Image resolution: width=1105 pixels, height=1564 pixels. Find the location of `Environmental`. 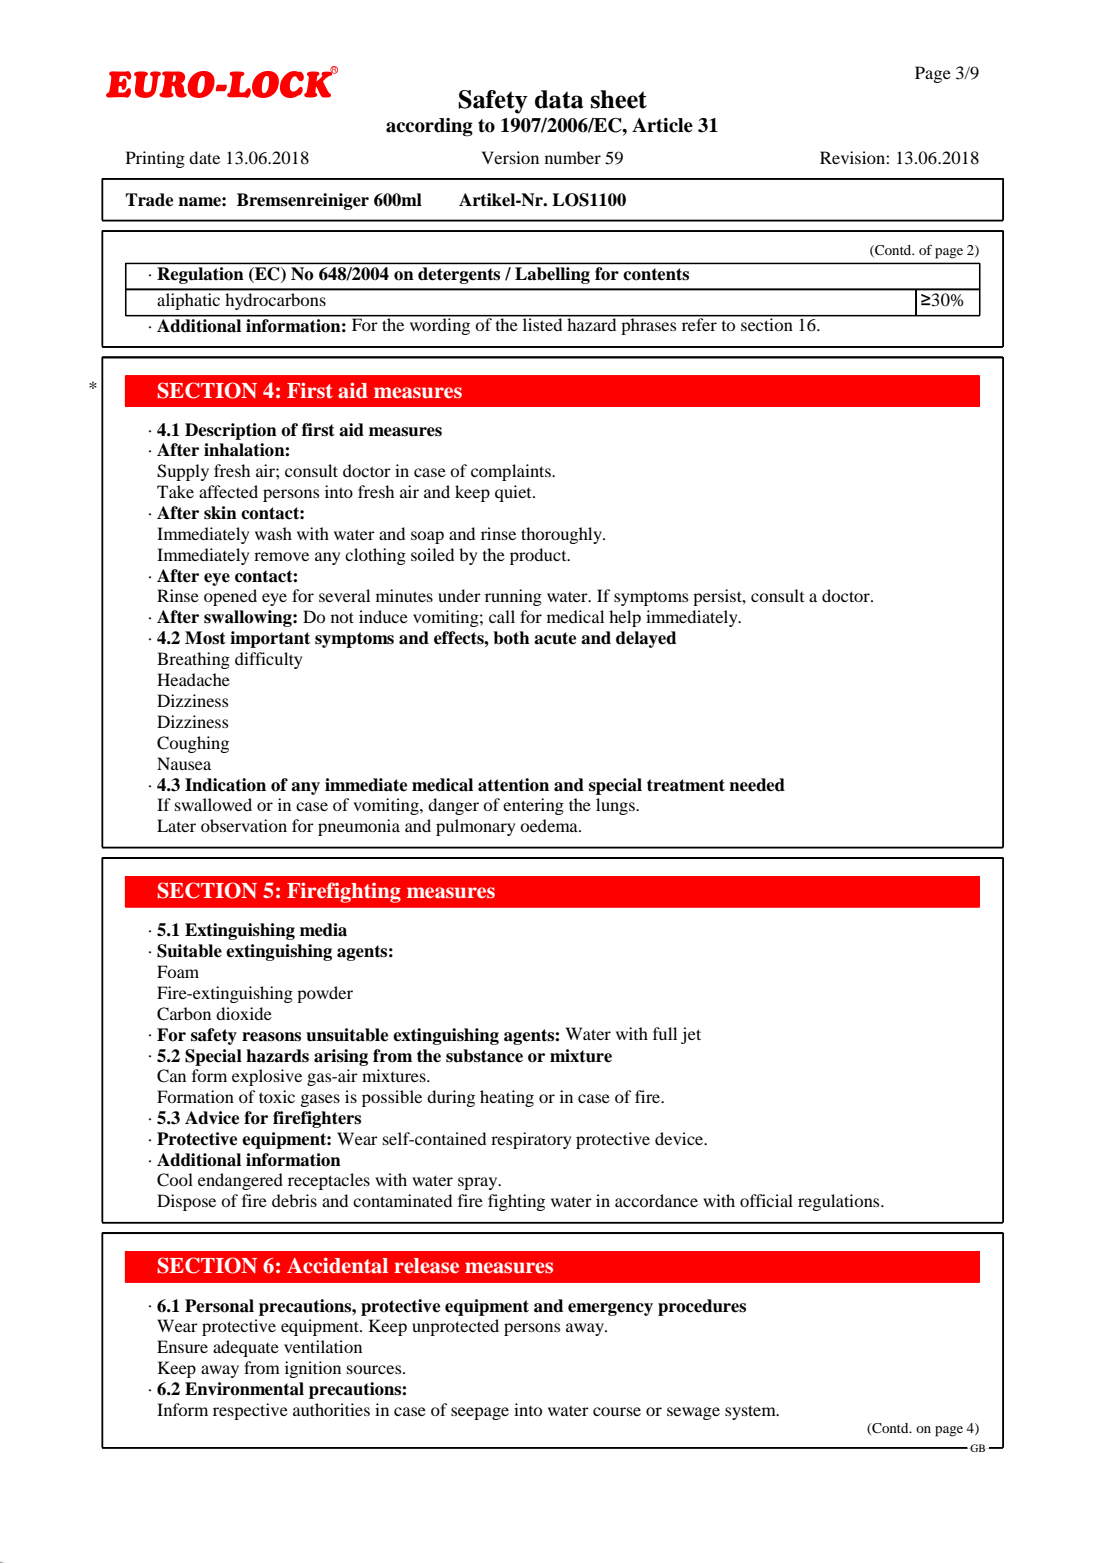

Environmental is located at coordinates (244, 1389).
